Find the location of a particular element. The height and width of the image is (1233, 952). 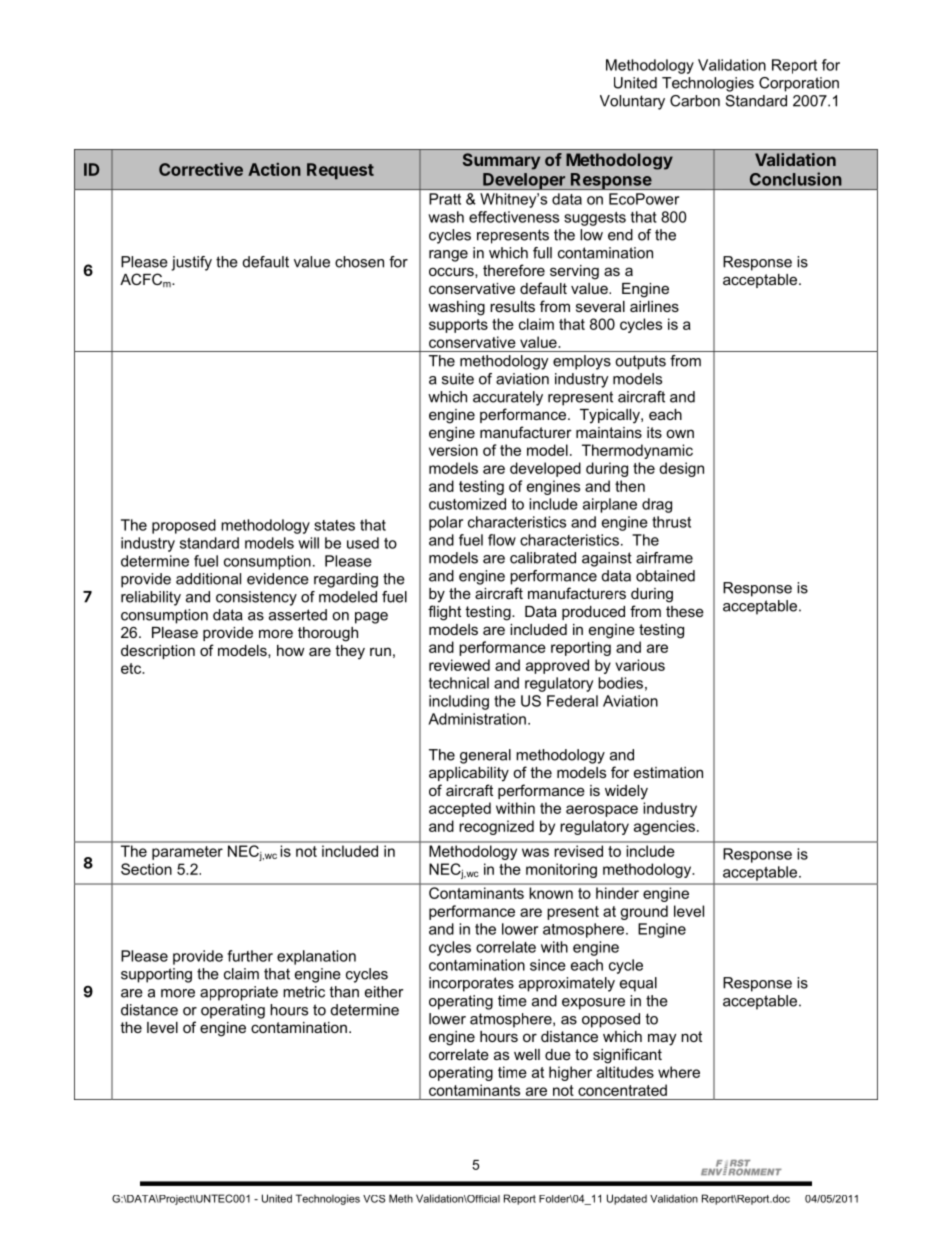

these is located at coordinates (685, 611).
